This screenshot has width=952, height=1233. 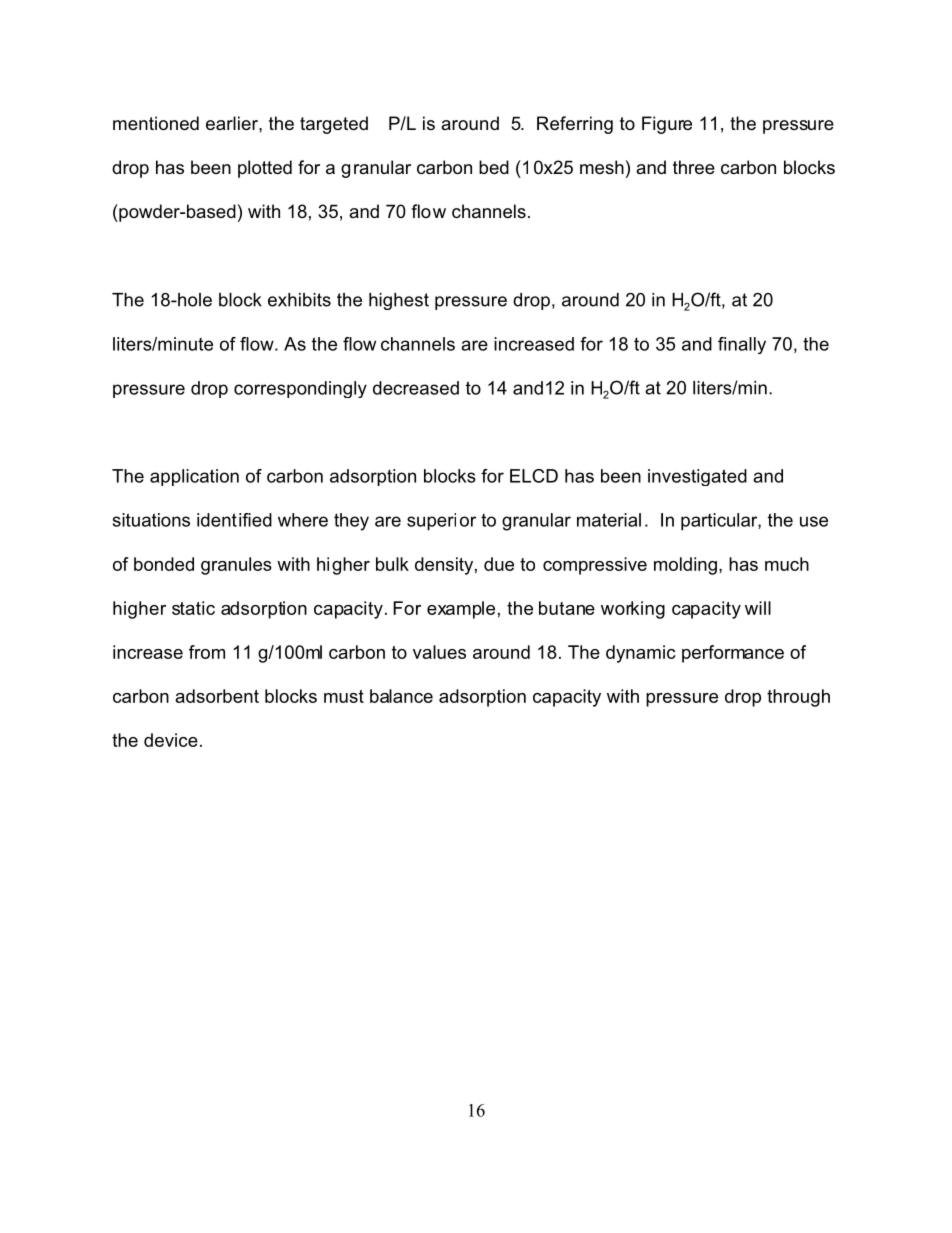 I want to click on highest, so click(x=399, y=301).
